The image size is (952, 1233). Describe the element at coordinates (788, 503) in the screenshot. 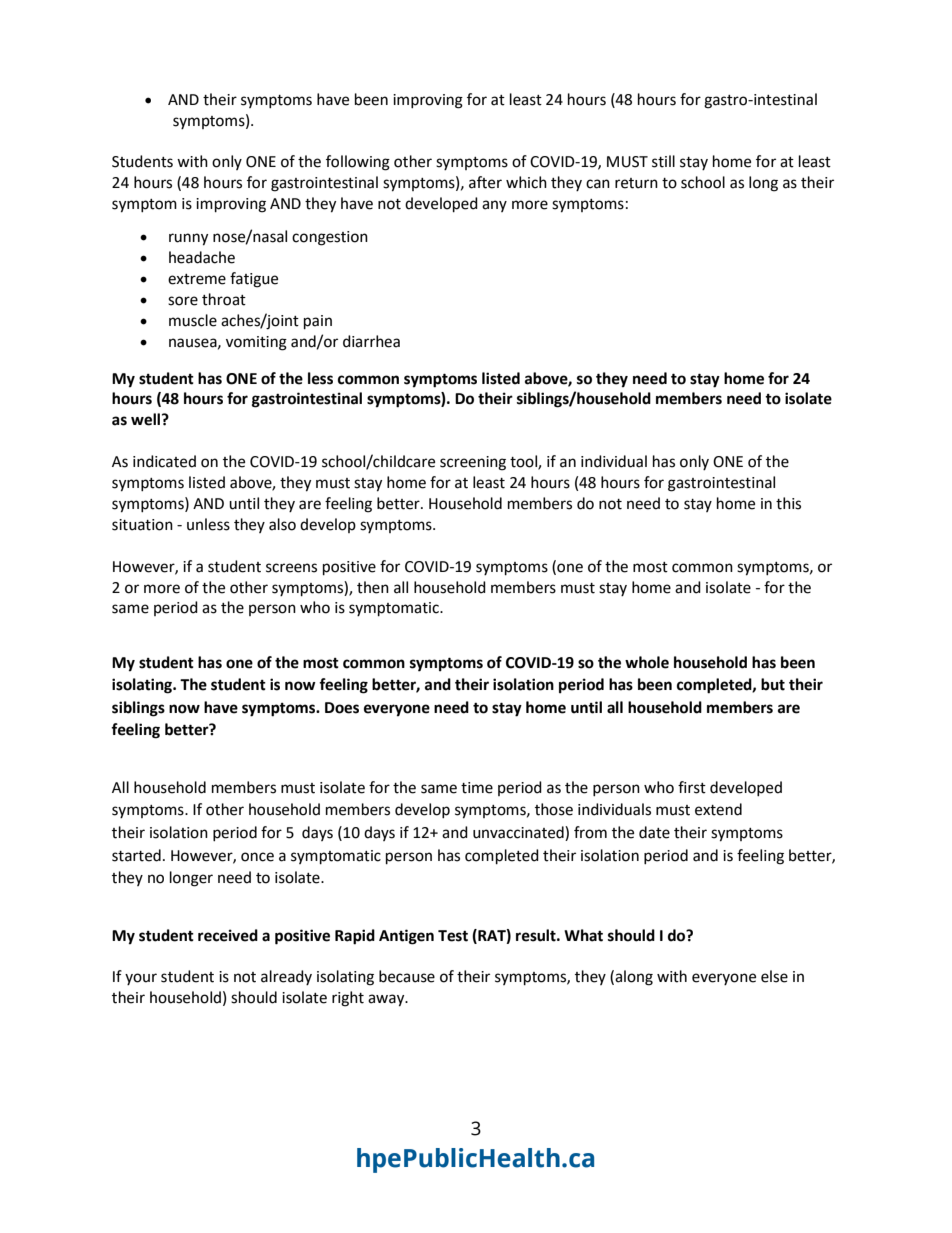

I see `this` at that location.
